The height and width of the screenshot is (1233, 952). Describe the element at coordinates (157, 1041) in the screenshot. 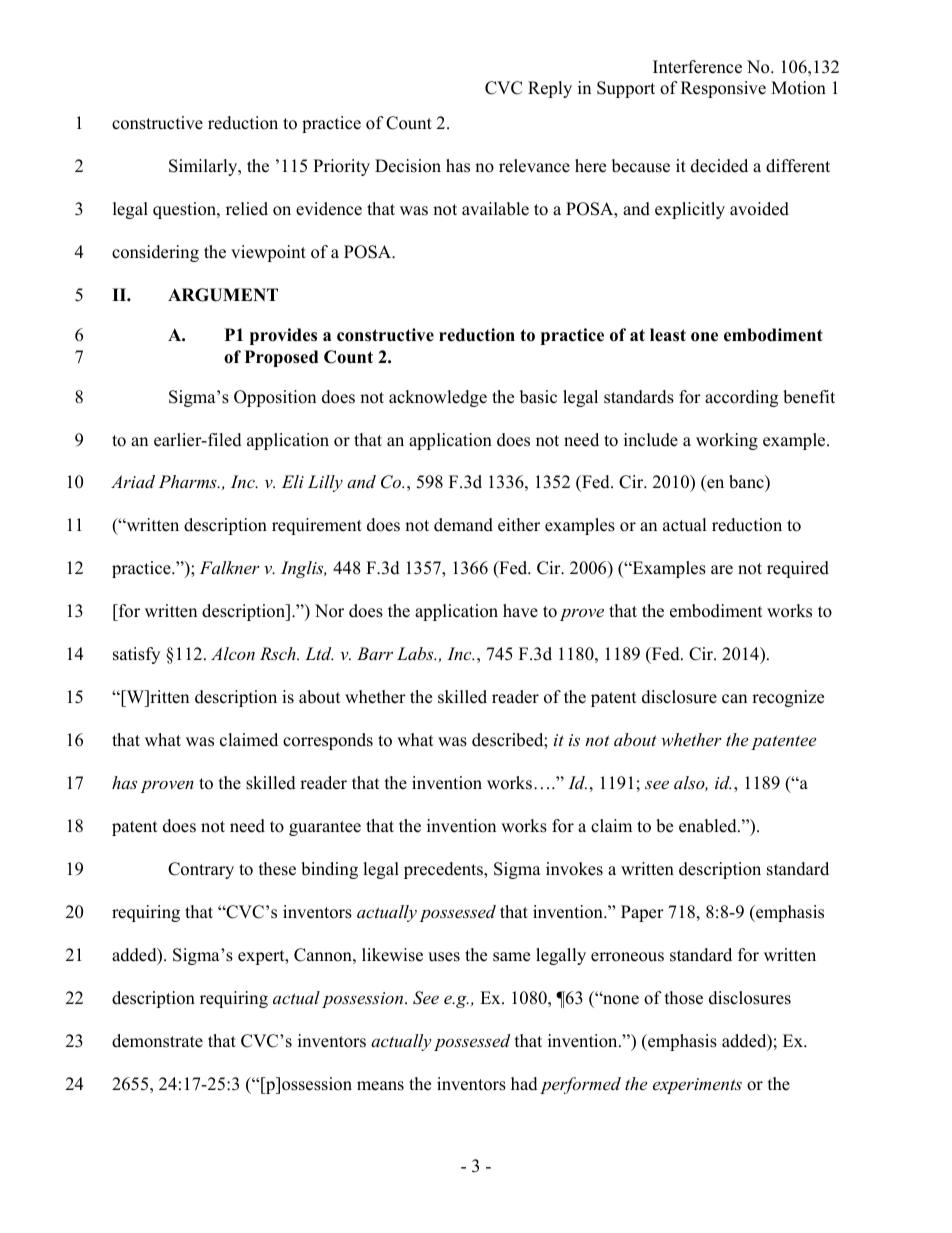

I see `demonstrate` at that location.
